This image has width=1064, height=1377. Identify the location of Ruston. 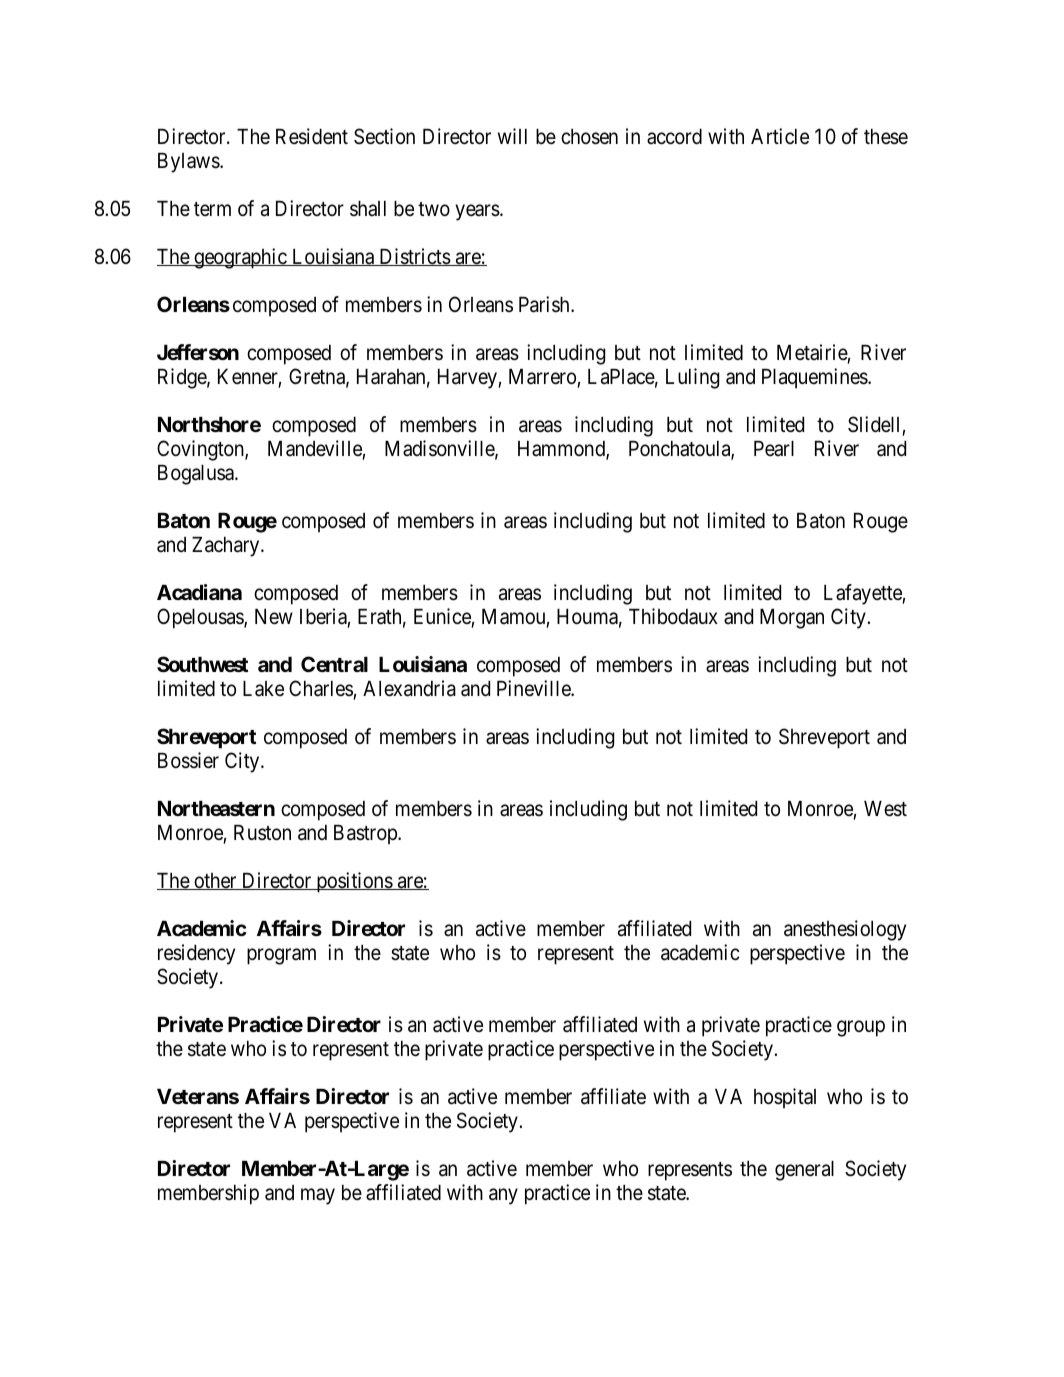
(262, 833).
